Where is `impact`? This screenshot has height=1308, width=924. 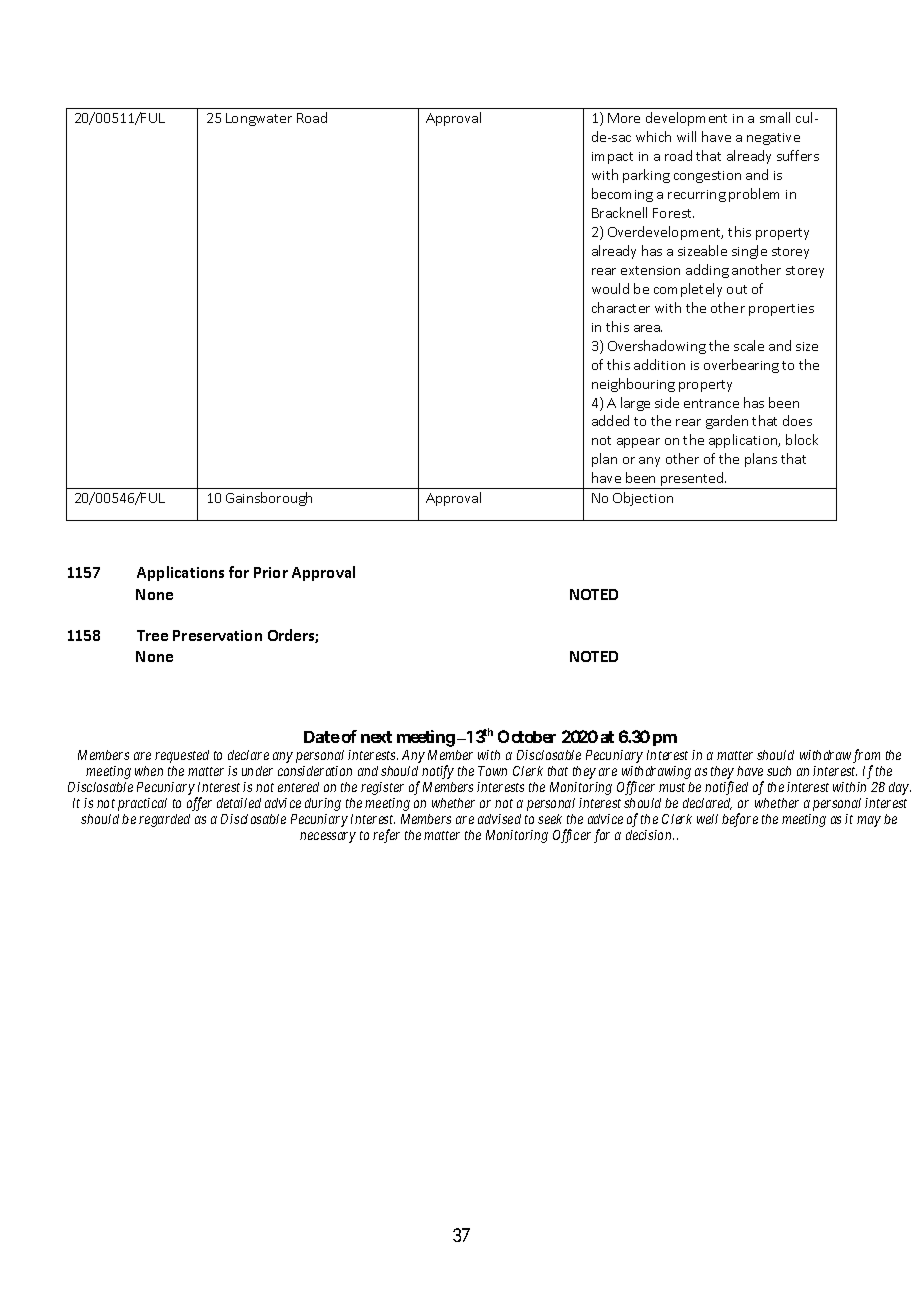
impact is located at coordinates (612, 158).
